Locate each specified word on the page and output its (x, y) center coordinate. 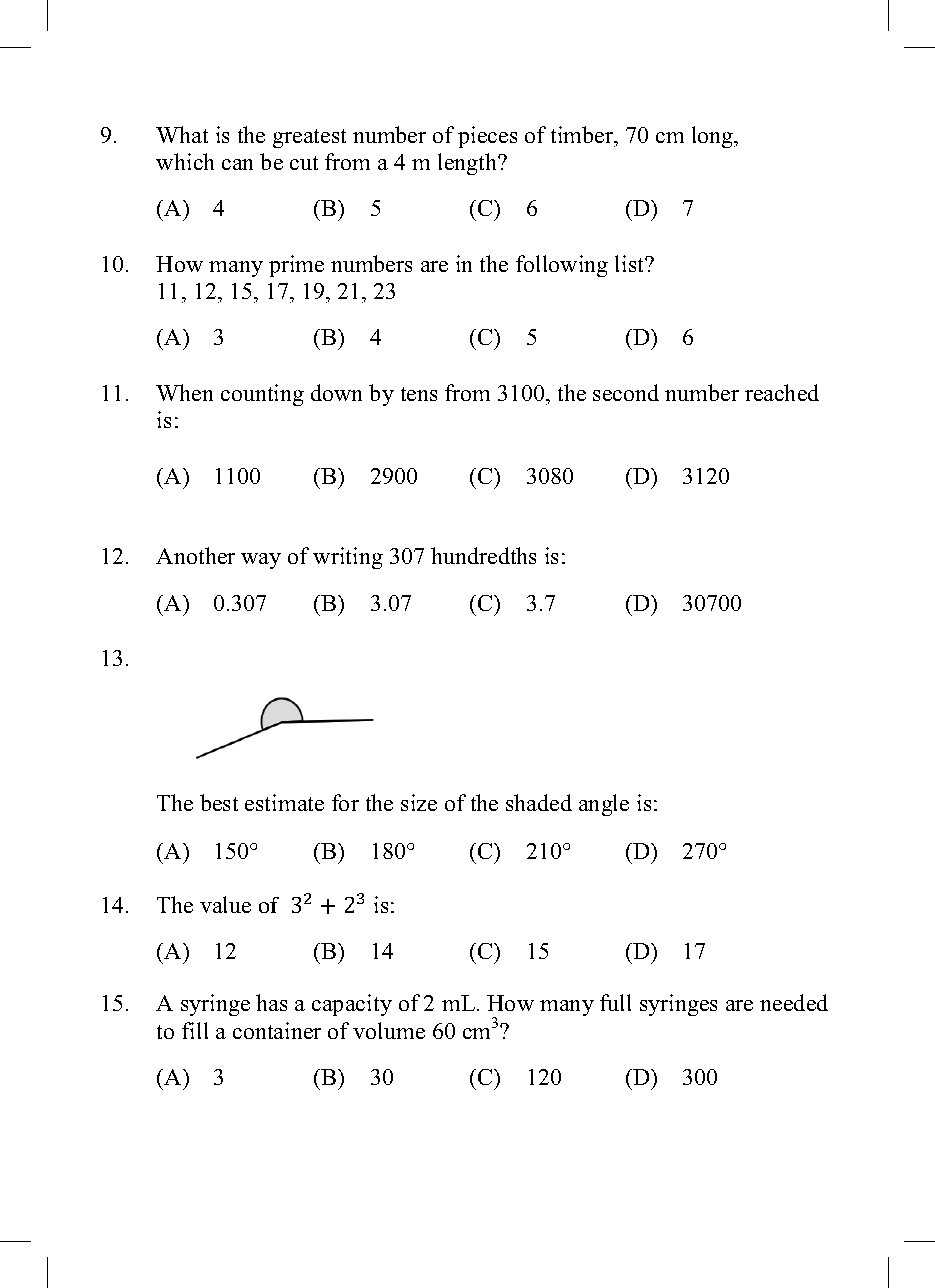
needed (794, 1002)
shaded (539, 802)
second (626, 392)
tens (419, 394)
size (419, 802)
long (714, 137)
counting (262, 395)
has (271, 1002)
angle (604, 805)
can (237, 164)
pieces (487, 137)
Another (195, 555)
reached (782, 392)
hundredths (483, 555)
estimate (284, 802)
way (261, 561)
